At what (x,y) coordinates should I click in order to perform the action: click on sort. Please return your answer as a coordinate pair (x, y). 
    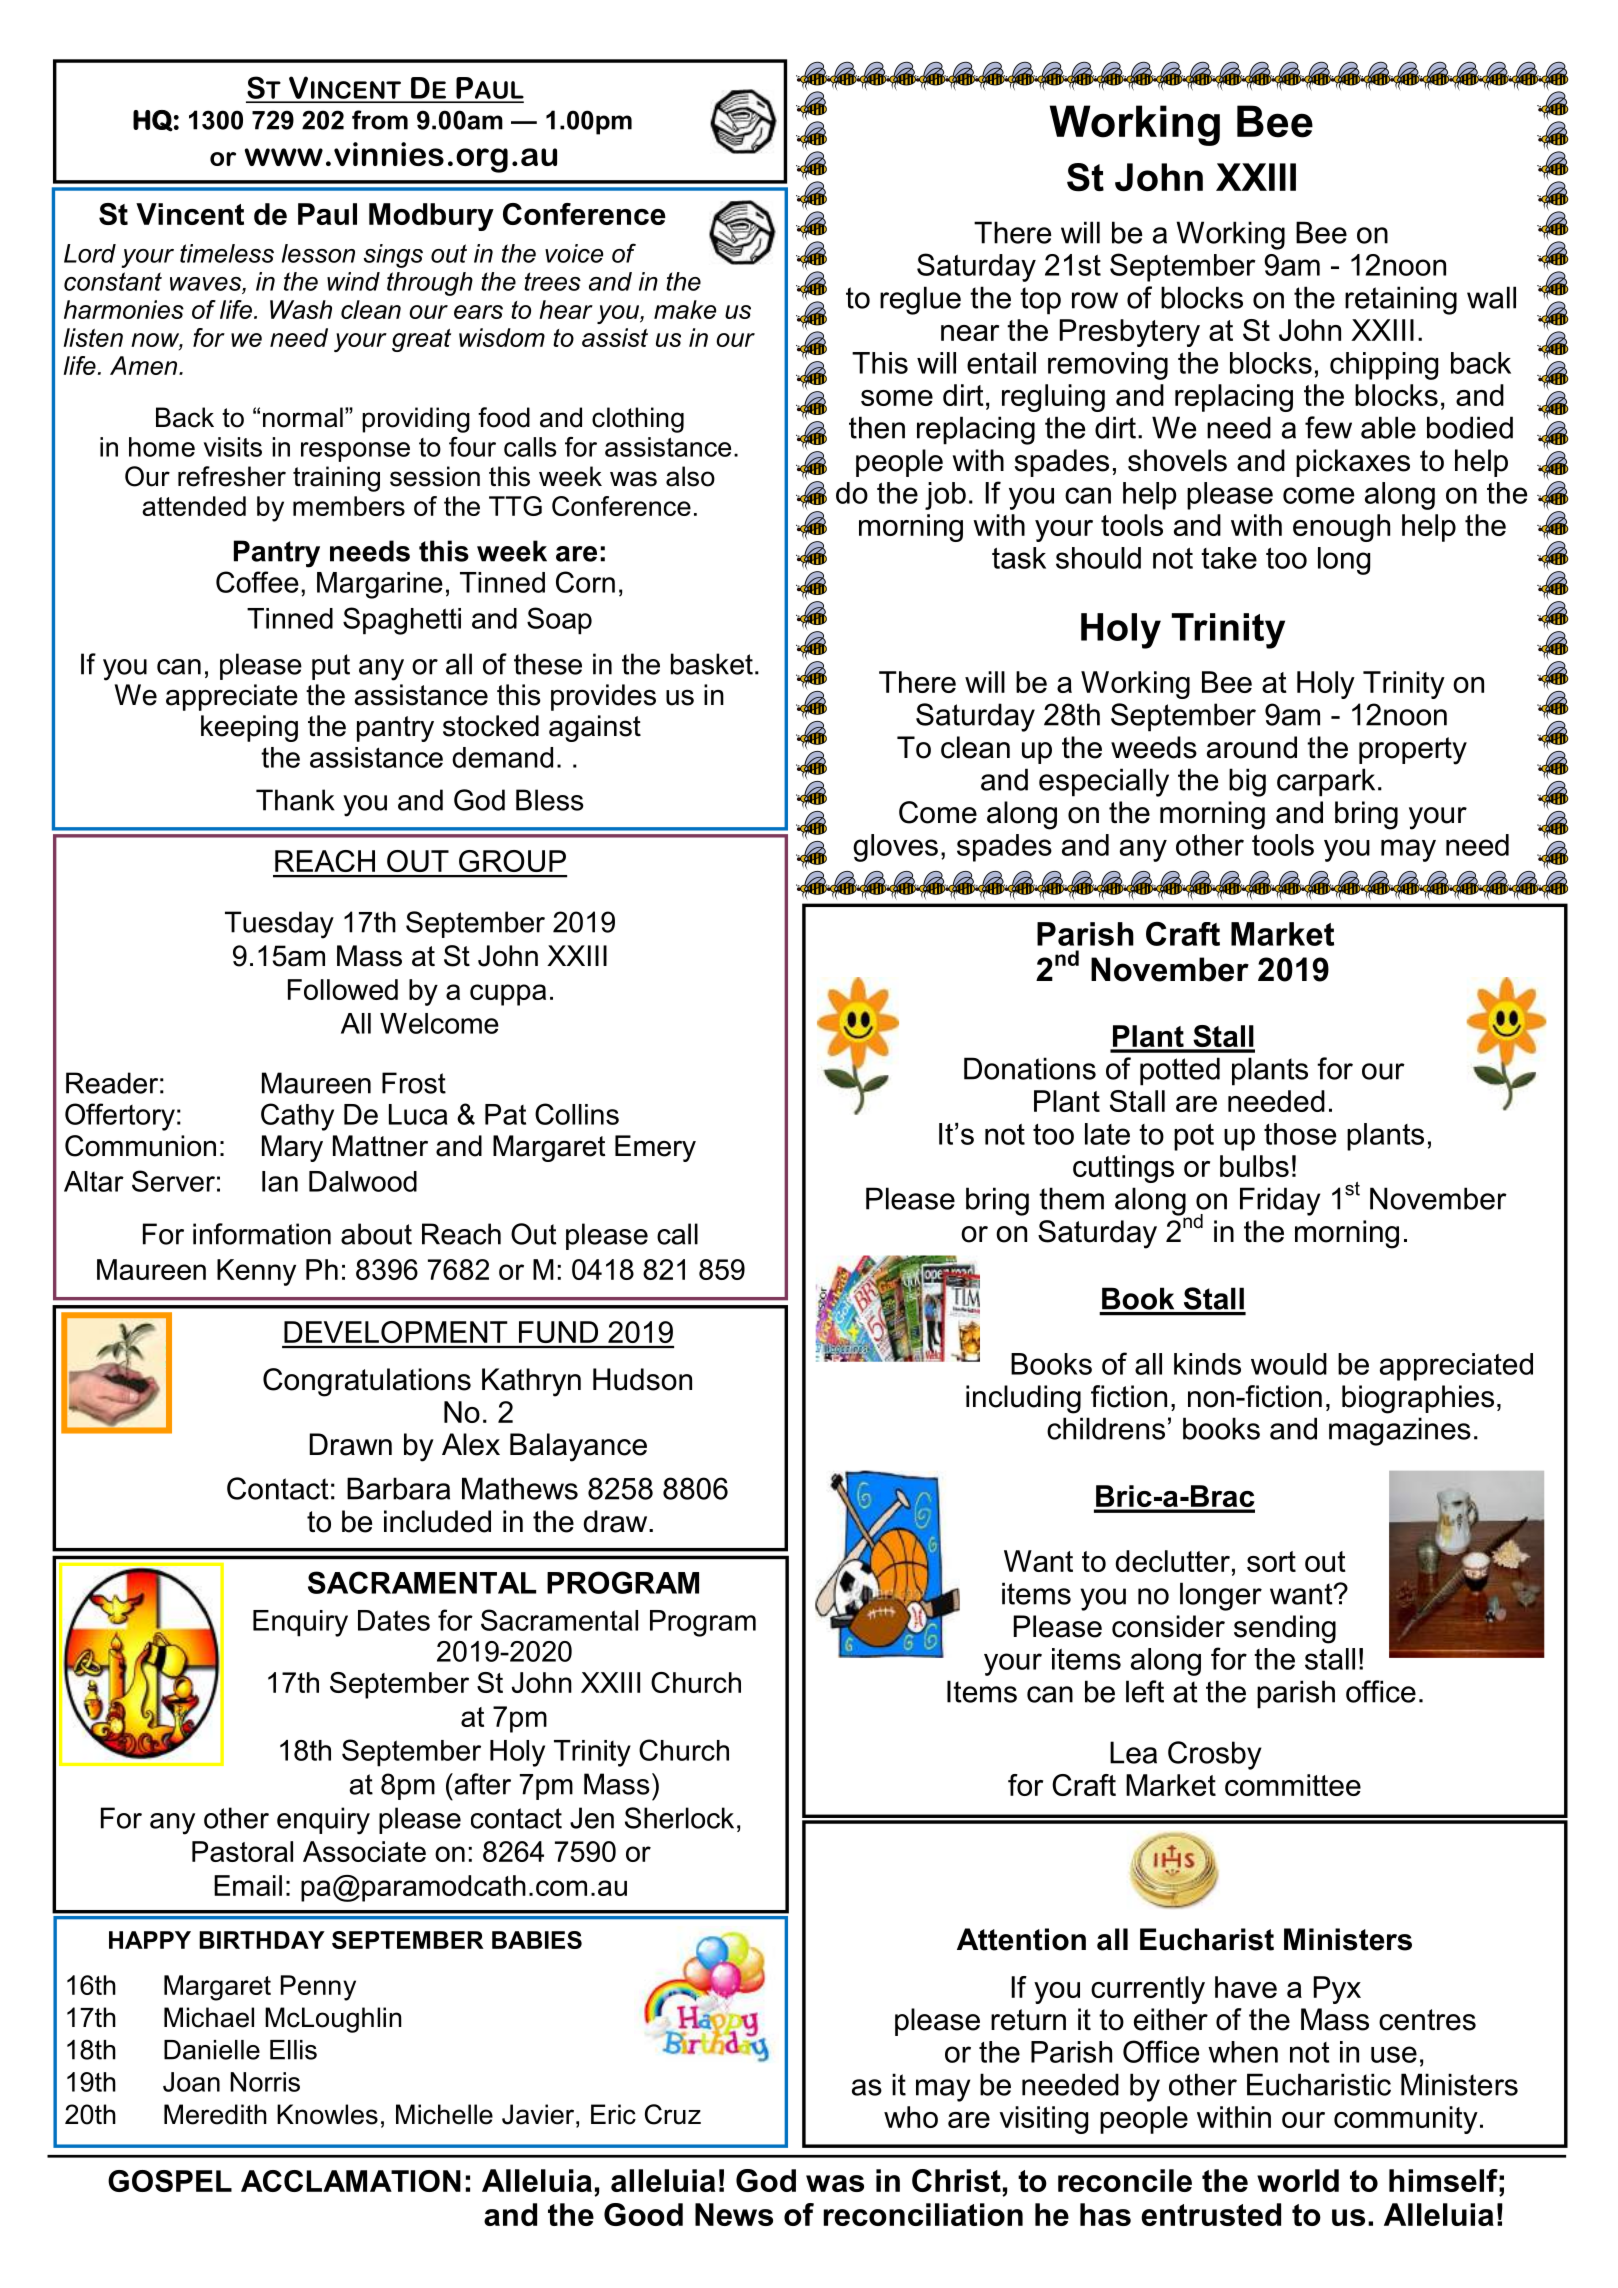
    Looking at the image, I should click on (1271, 1561).
